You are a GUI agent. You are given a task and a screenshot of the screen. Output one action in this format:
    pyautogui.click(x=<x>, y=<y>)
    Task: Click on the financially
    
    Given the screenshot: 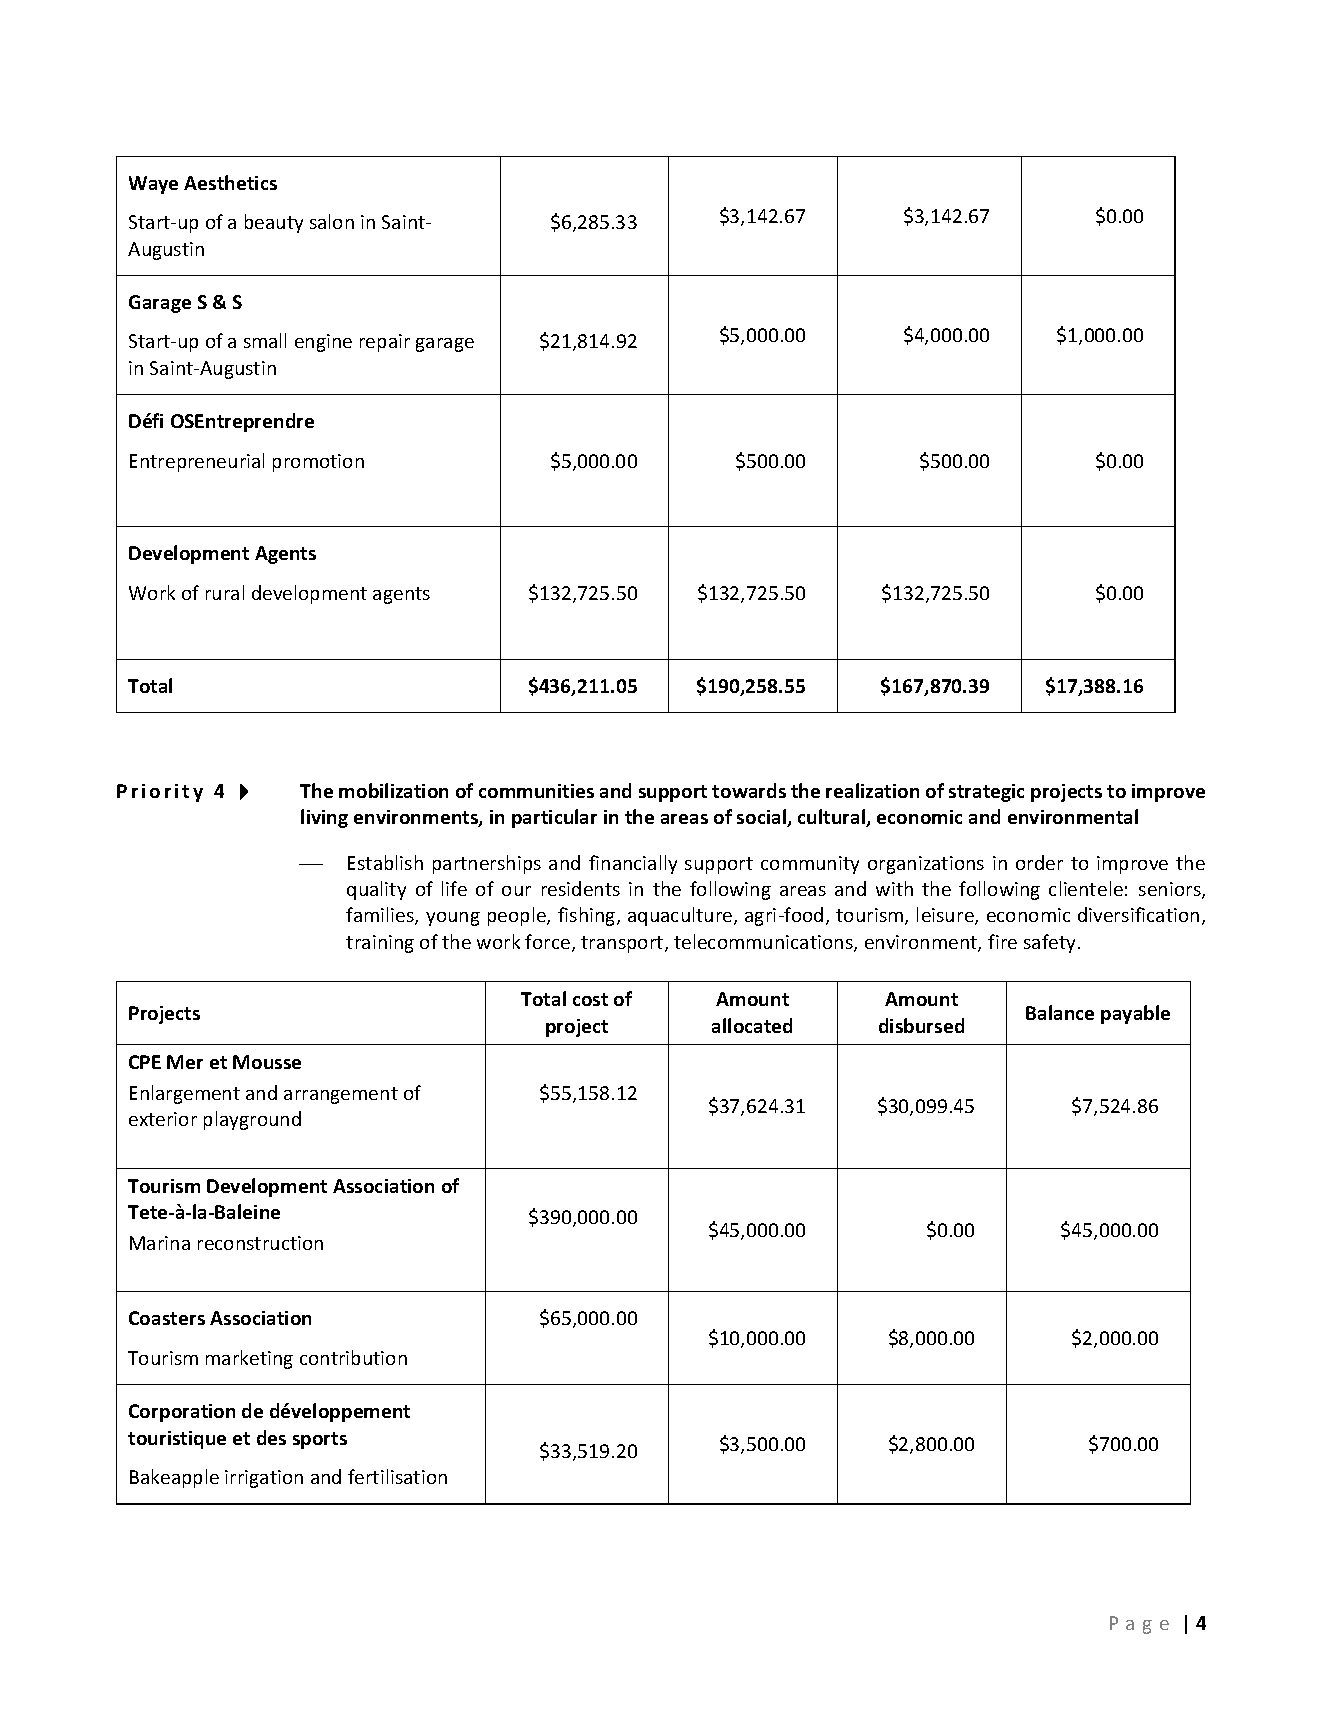 What is the action you would take?
    pyautogui.click(x=633, y=864)
